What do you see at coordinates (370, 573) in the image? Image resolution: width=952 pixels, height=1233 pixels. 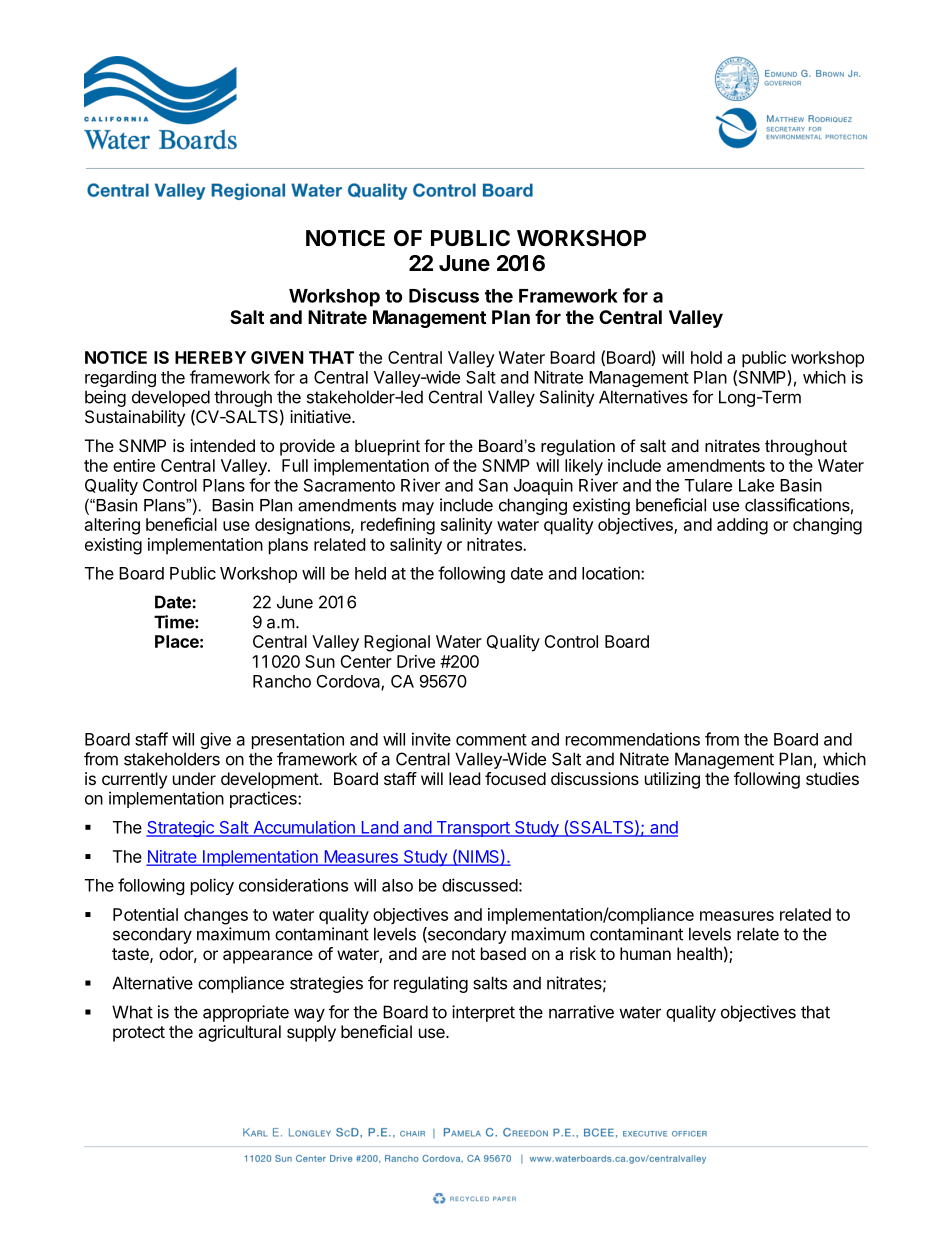 I see `held` at bounding box center [370, 573].
